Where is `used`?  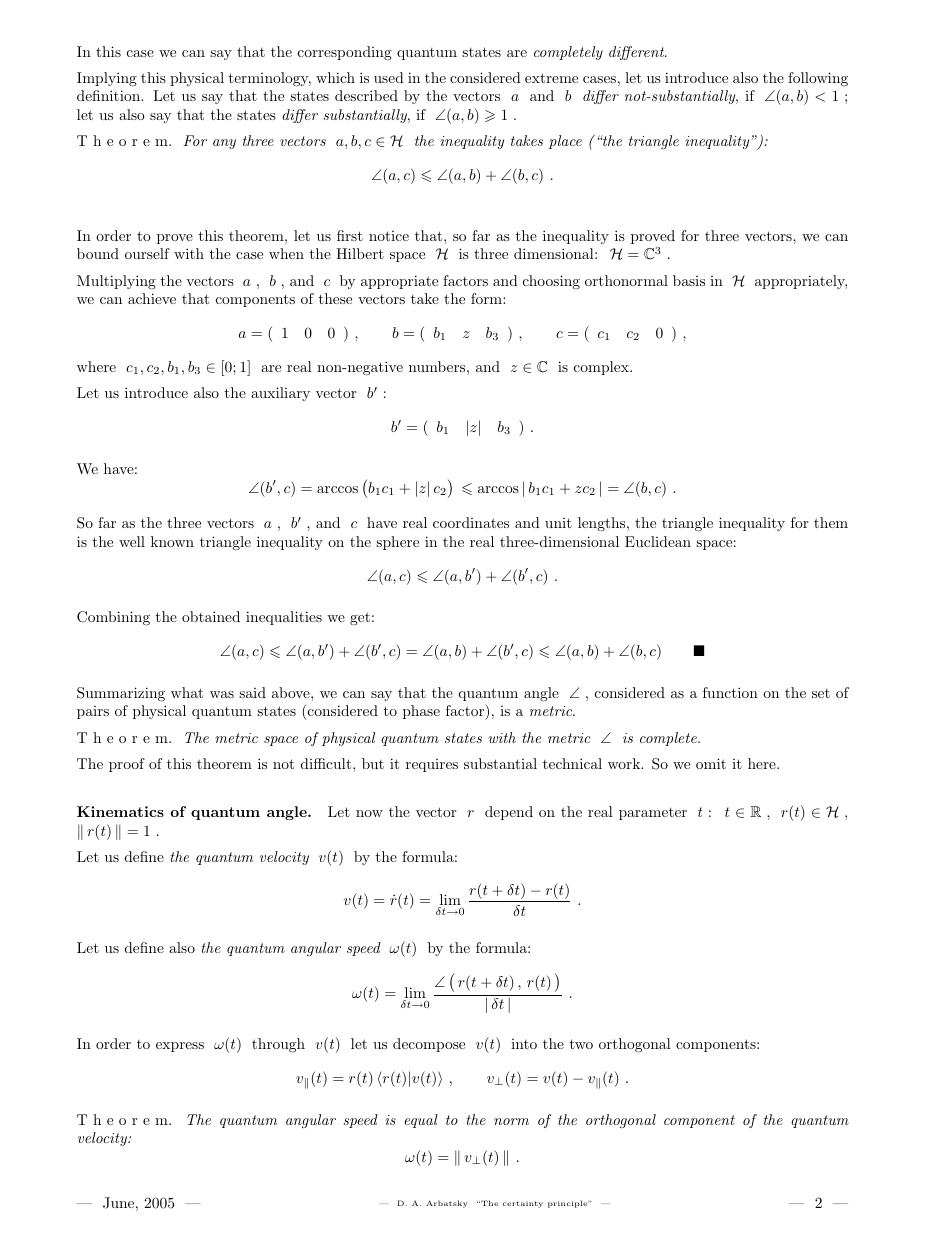
used is located at coordinates (389, 77).
